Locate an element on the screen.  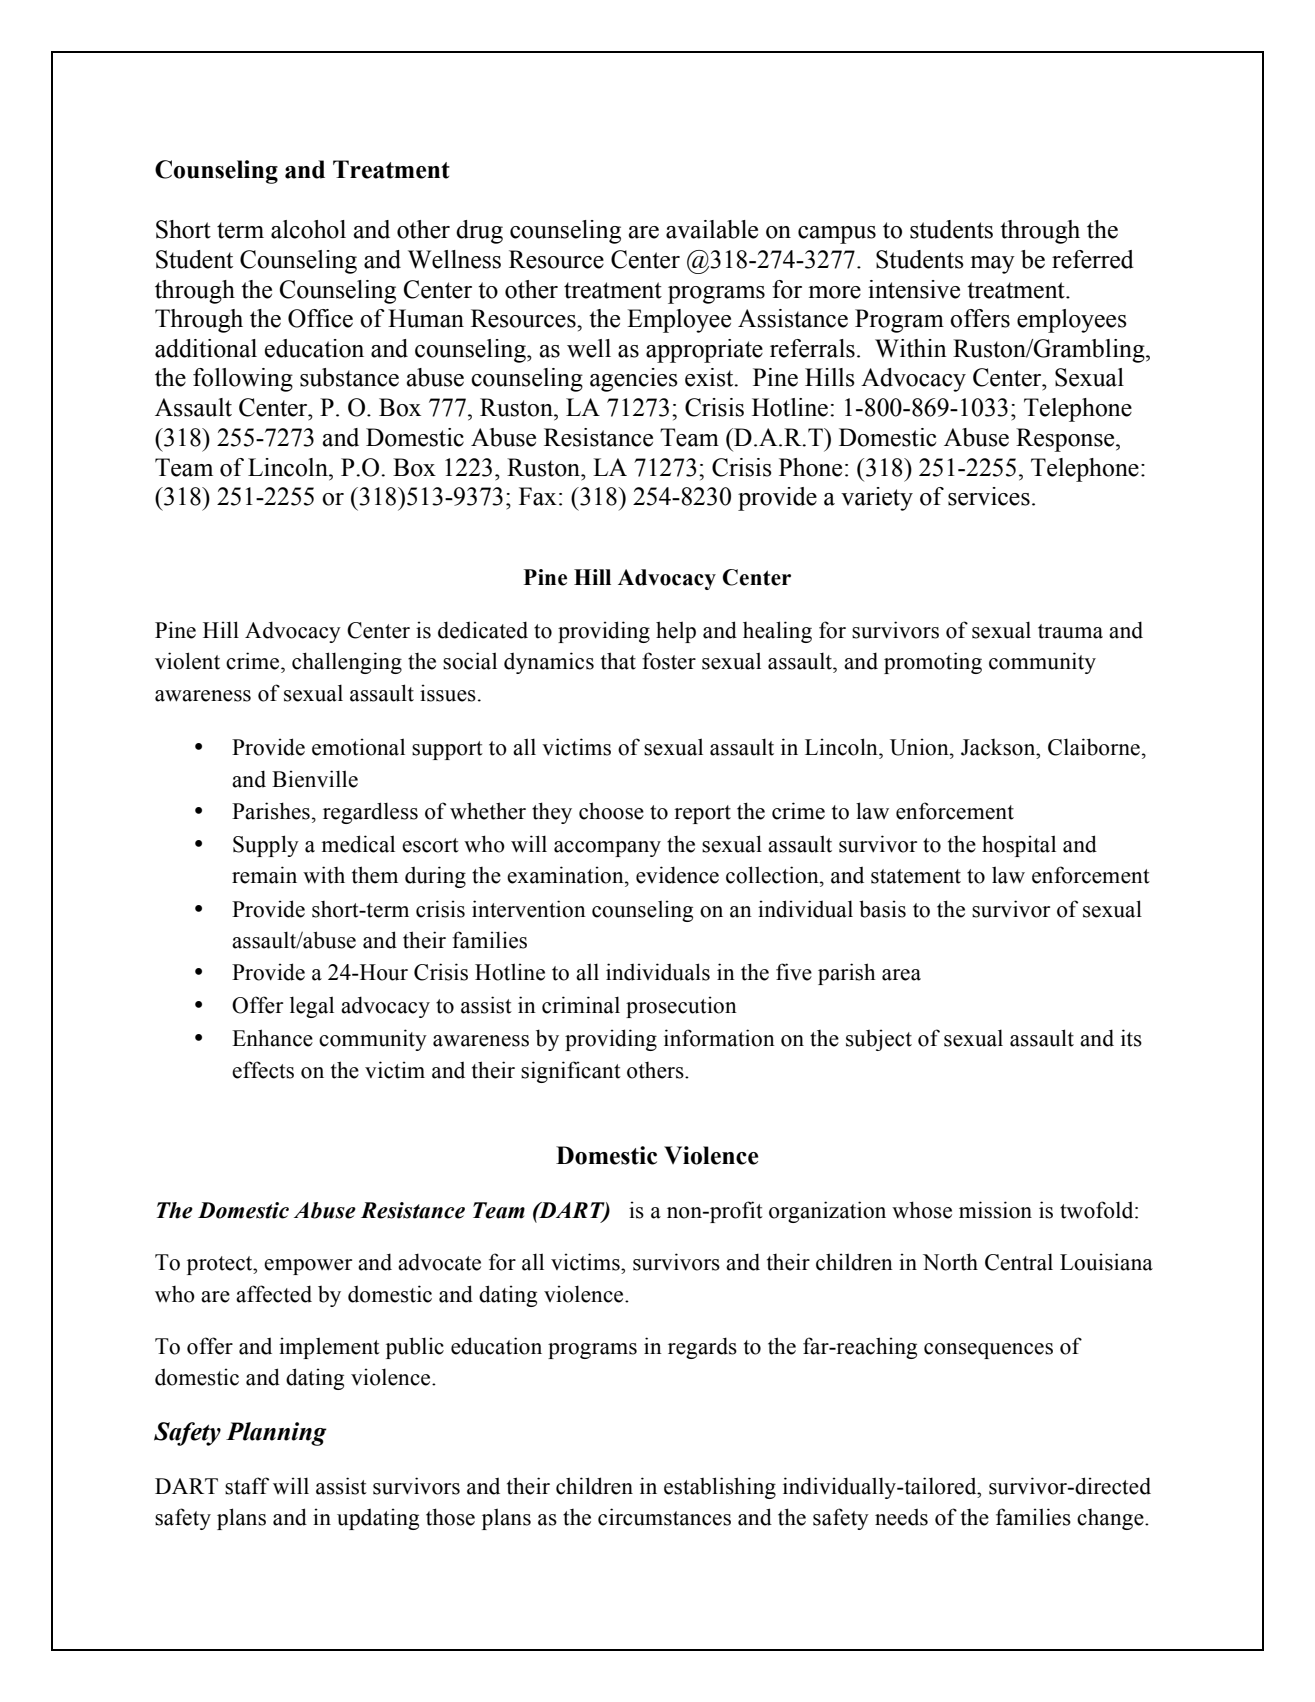
available is located at coordinates (712, 229).
